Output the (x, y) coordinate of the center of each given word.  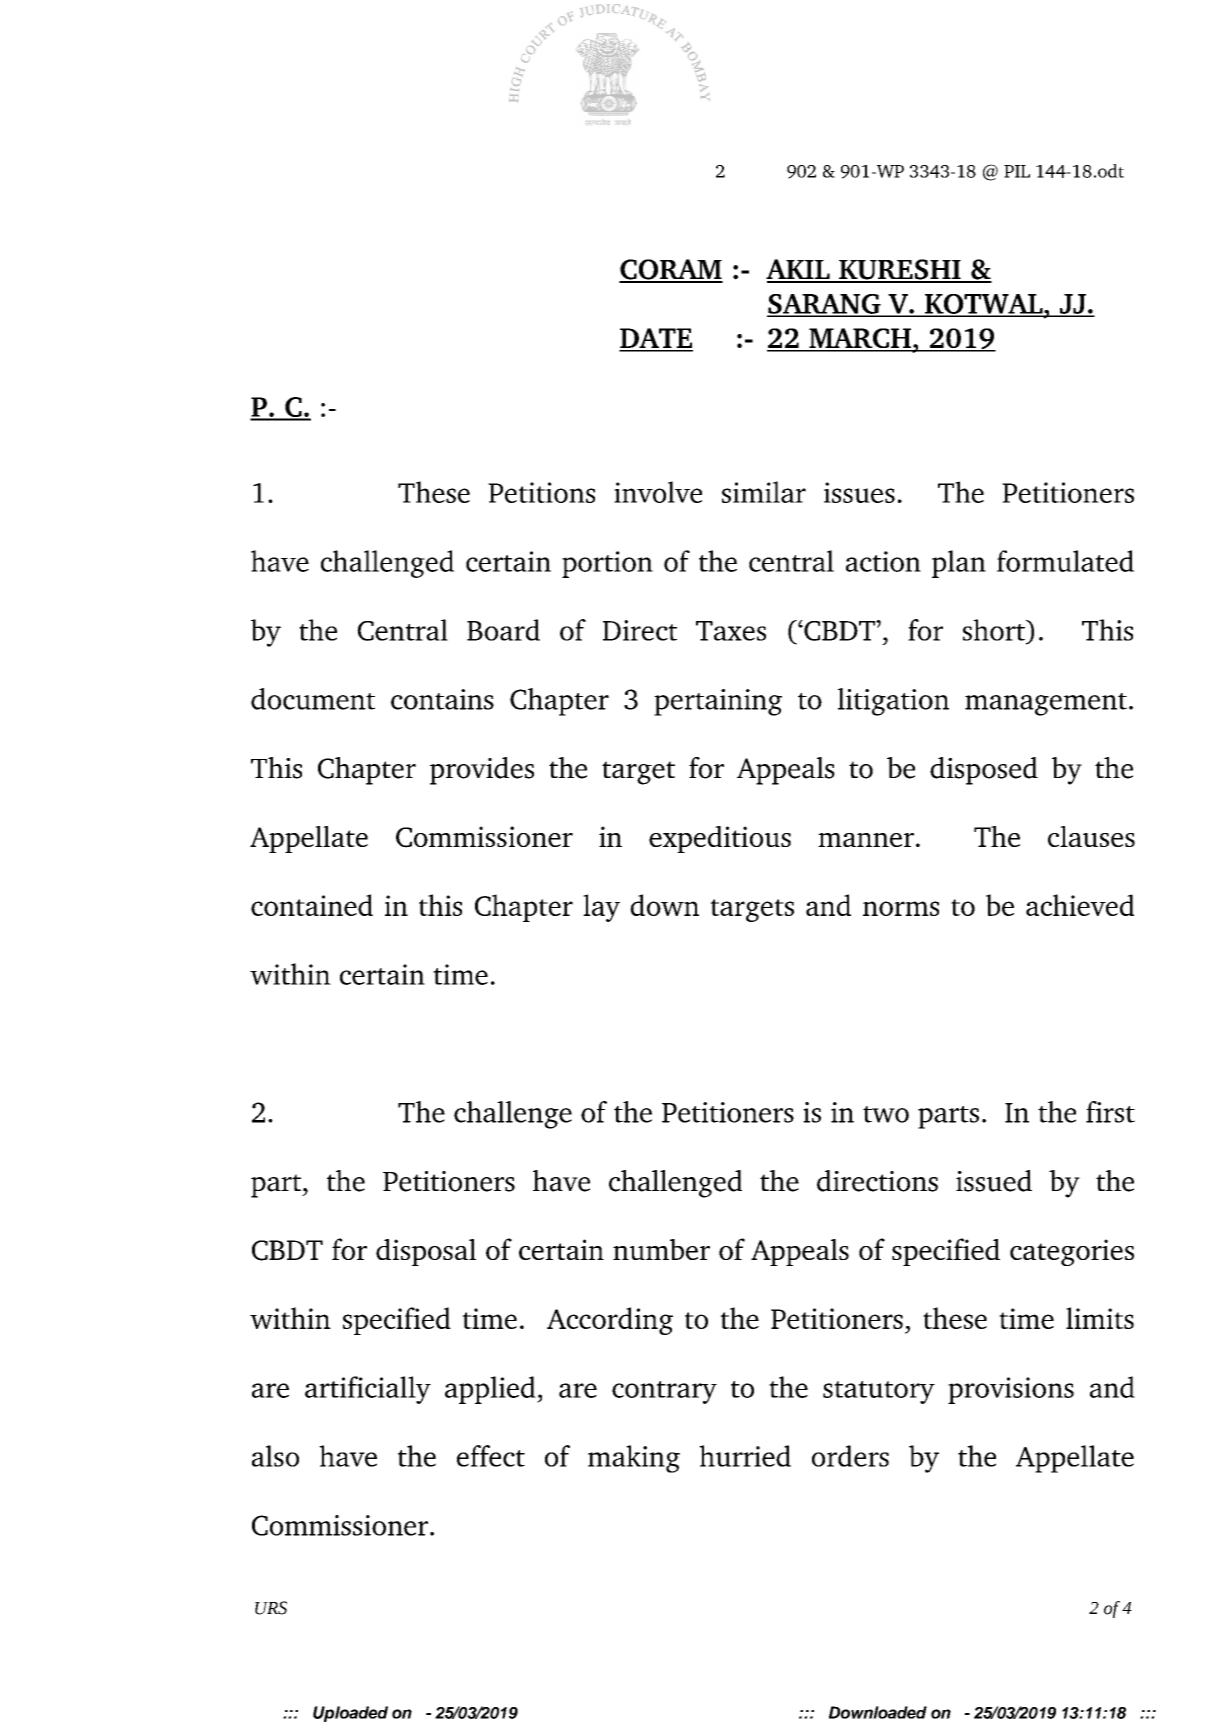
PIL (1017, 171)
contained (312, 905)
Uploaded (350, 1714)
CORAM (671, 270)
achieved (1080, 905)
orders (850, 1456)
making (634, 1459)
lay (601, 908)
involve (658, 492)
